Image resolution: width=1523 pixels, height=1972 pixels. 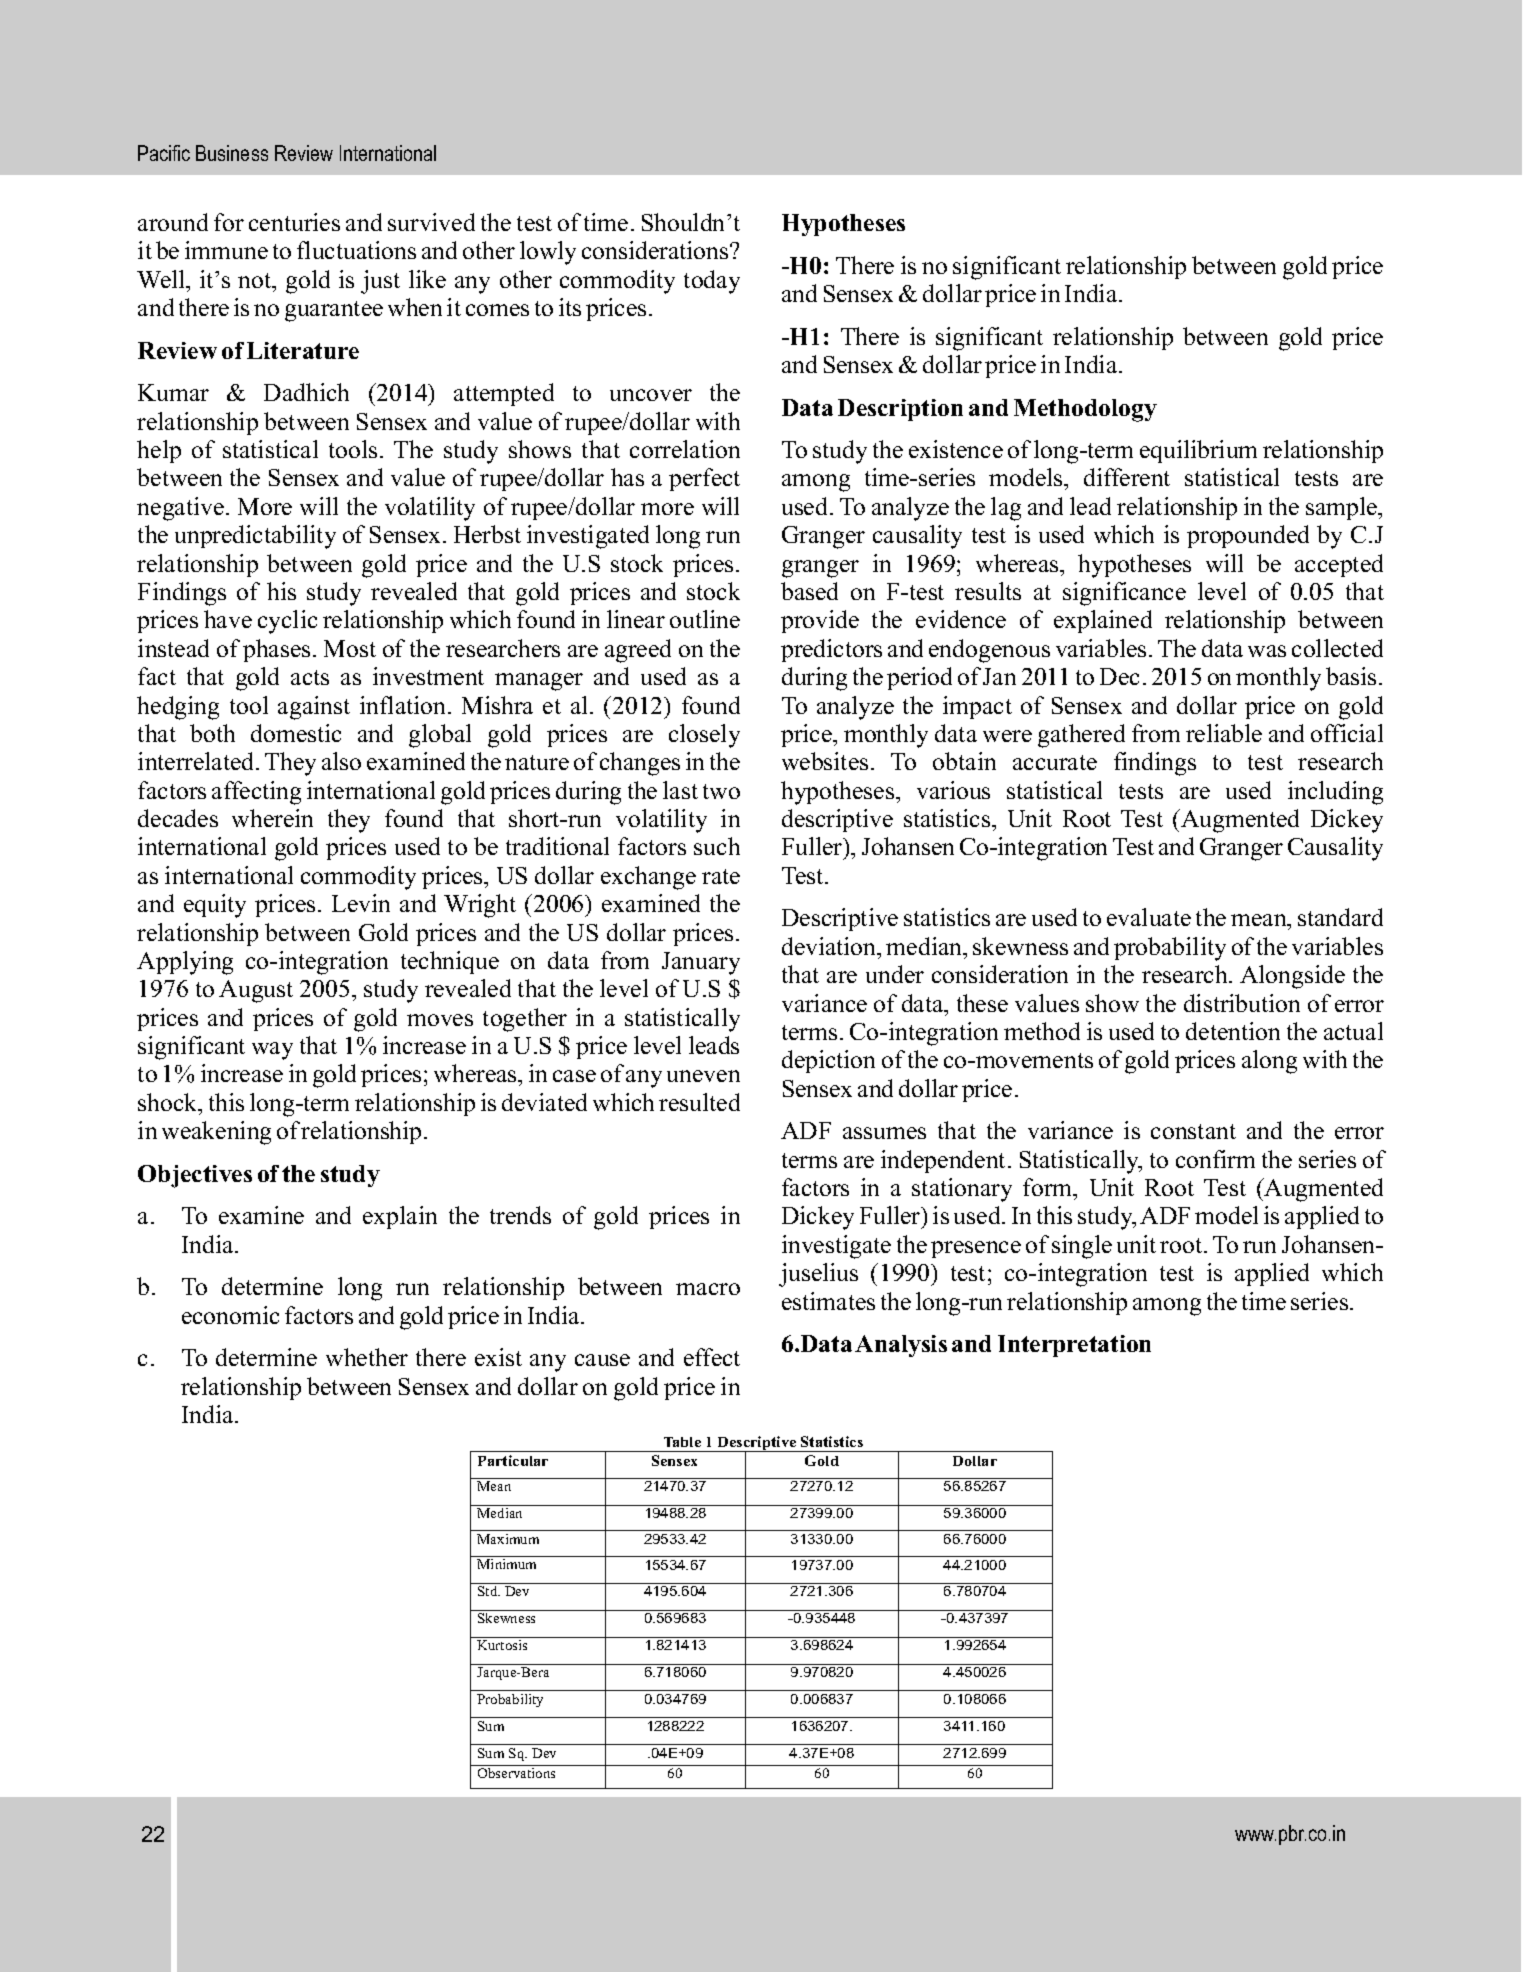 I want to click on propounded, so click(x=1248, y=536).
